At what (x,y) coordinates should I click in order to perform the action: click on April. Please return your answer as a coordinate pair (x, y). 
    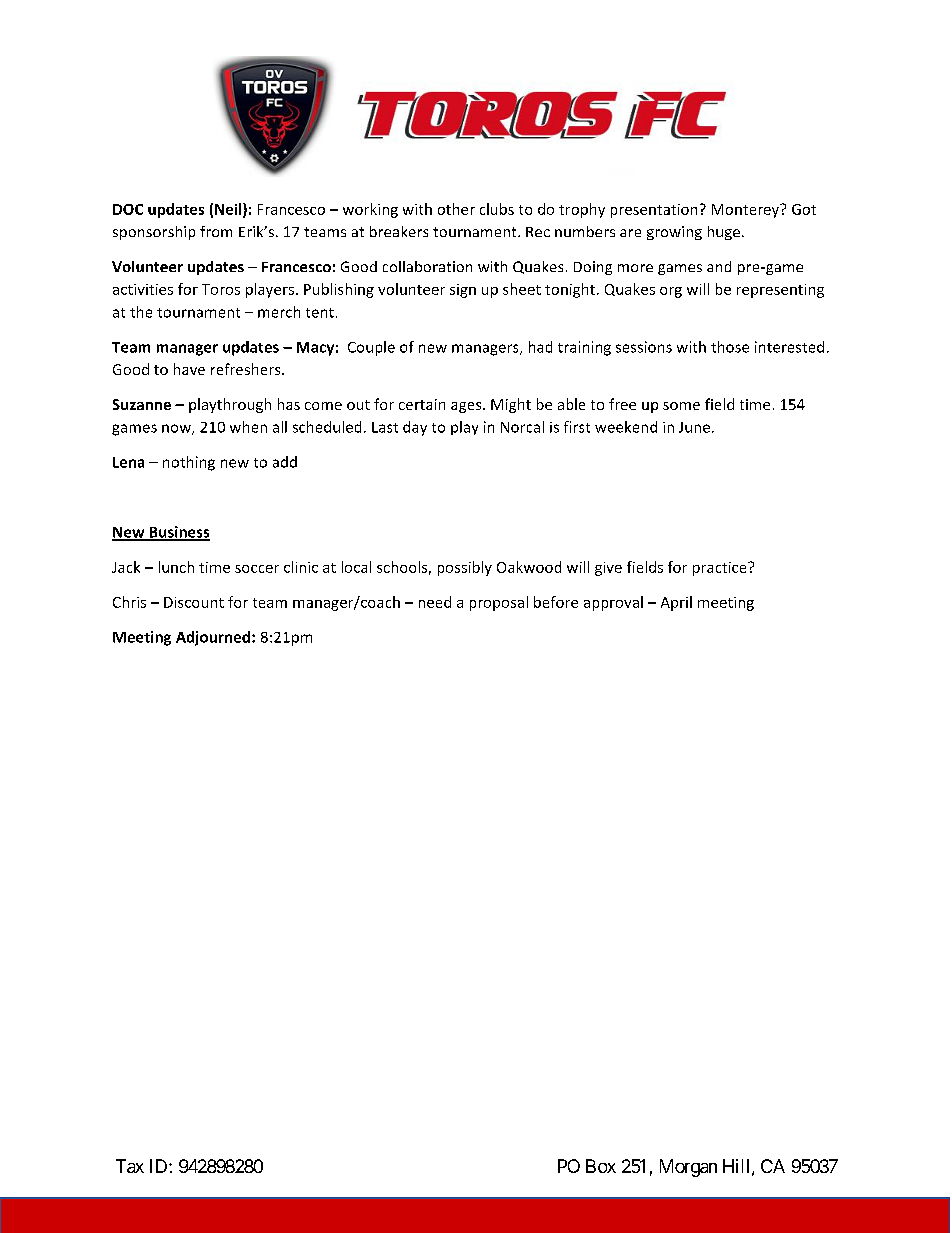
    Looking at the image, I should click on (676, 603).
